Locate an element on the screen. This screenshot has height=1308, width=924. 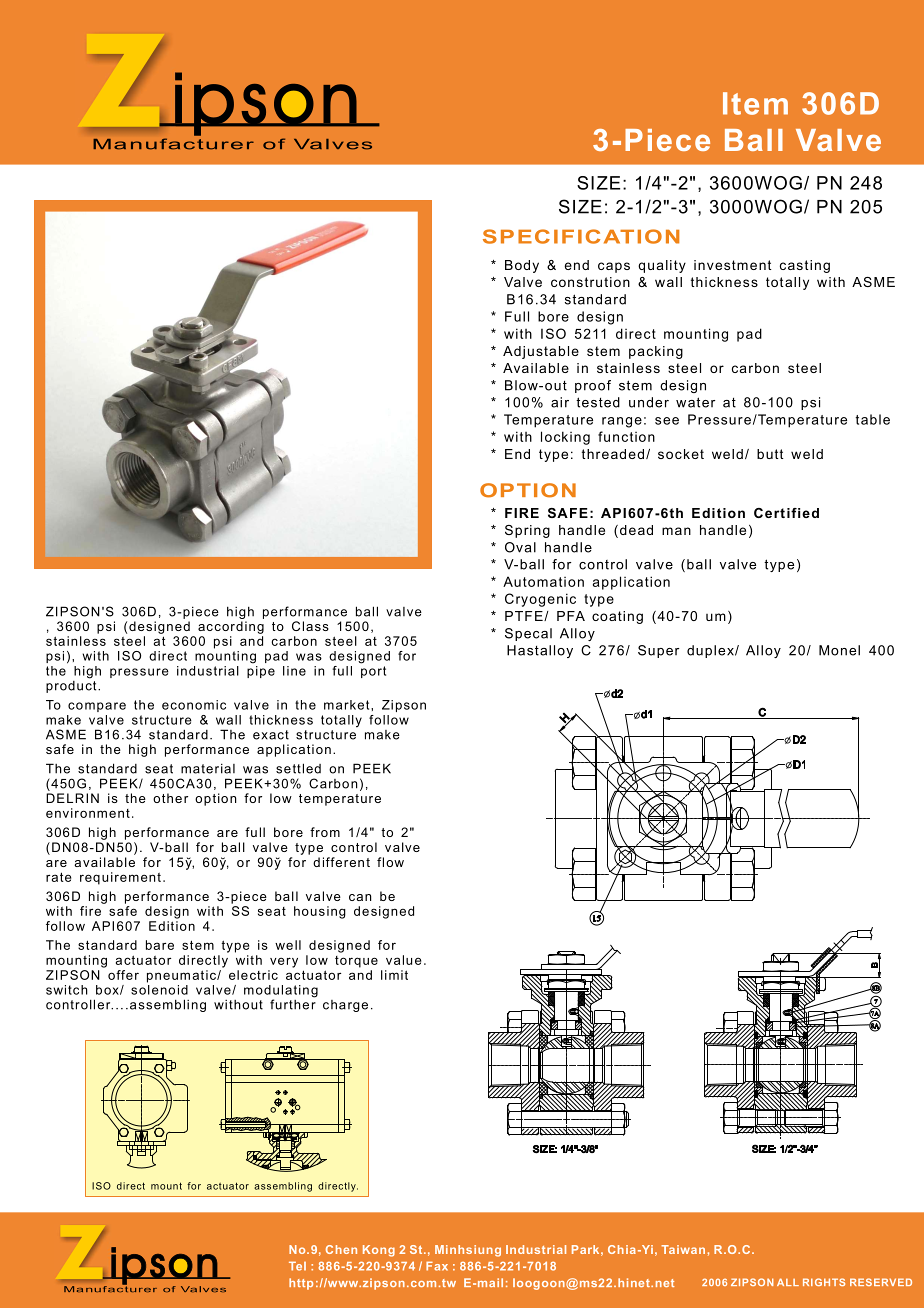
Spring is located at coordinates (527, 531).
